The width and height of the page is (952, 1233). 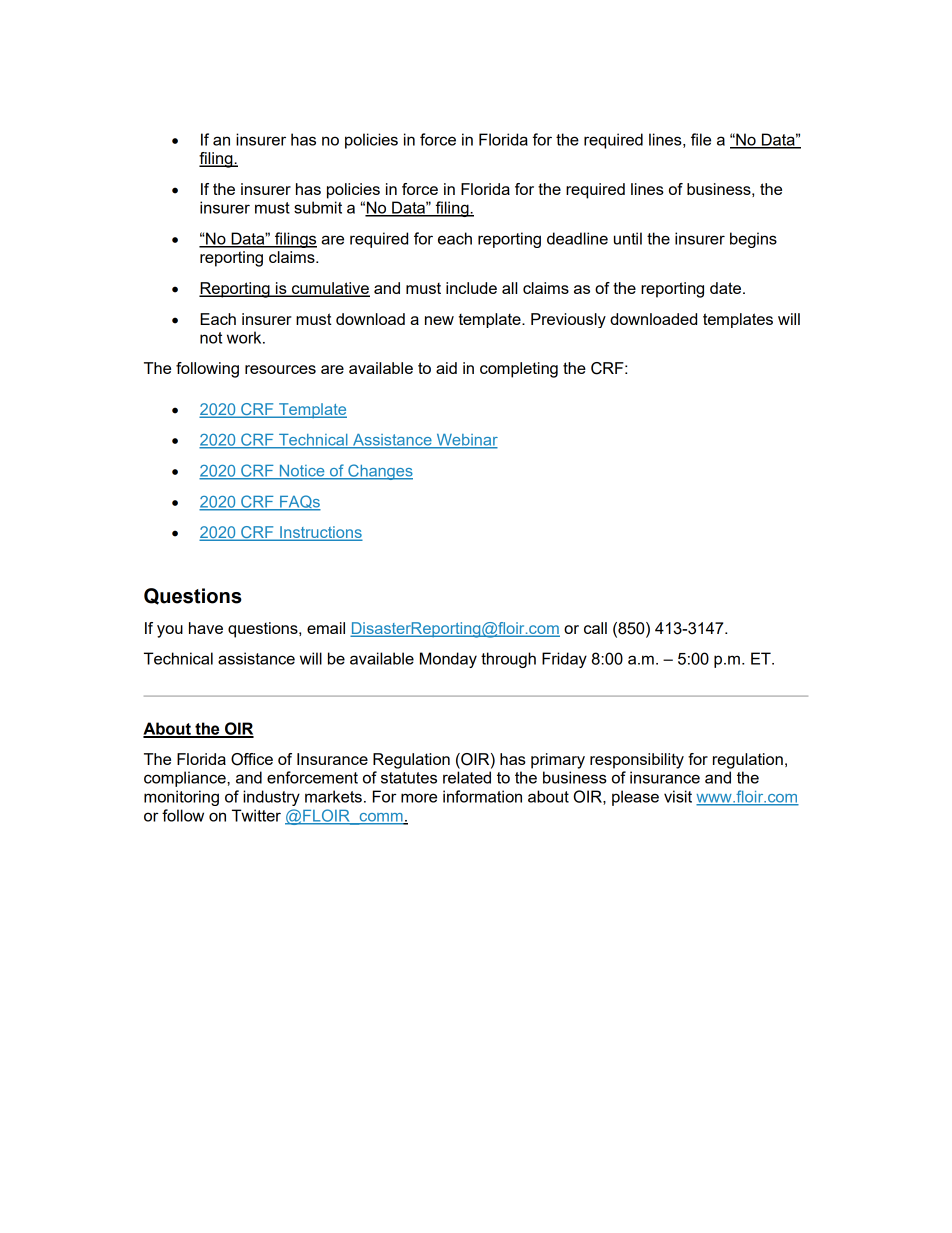 I want to click on call, so click(x=595, y=628).
